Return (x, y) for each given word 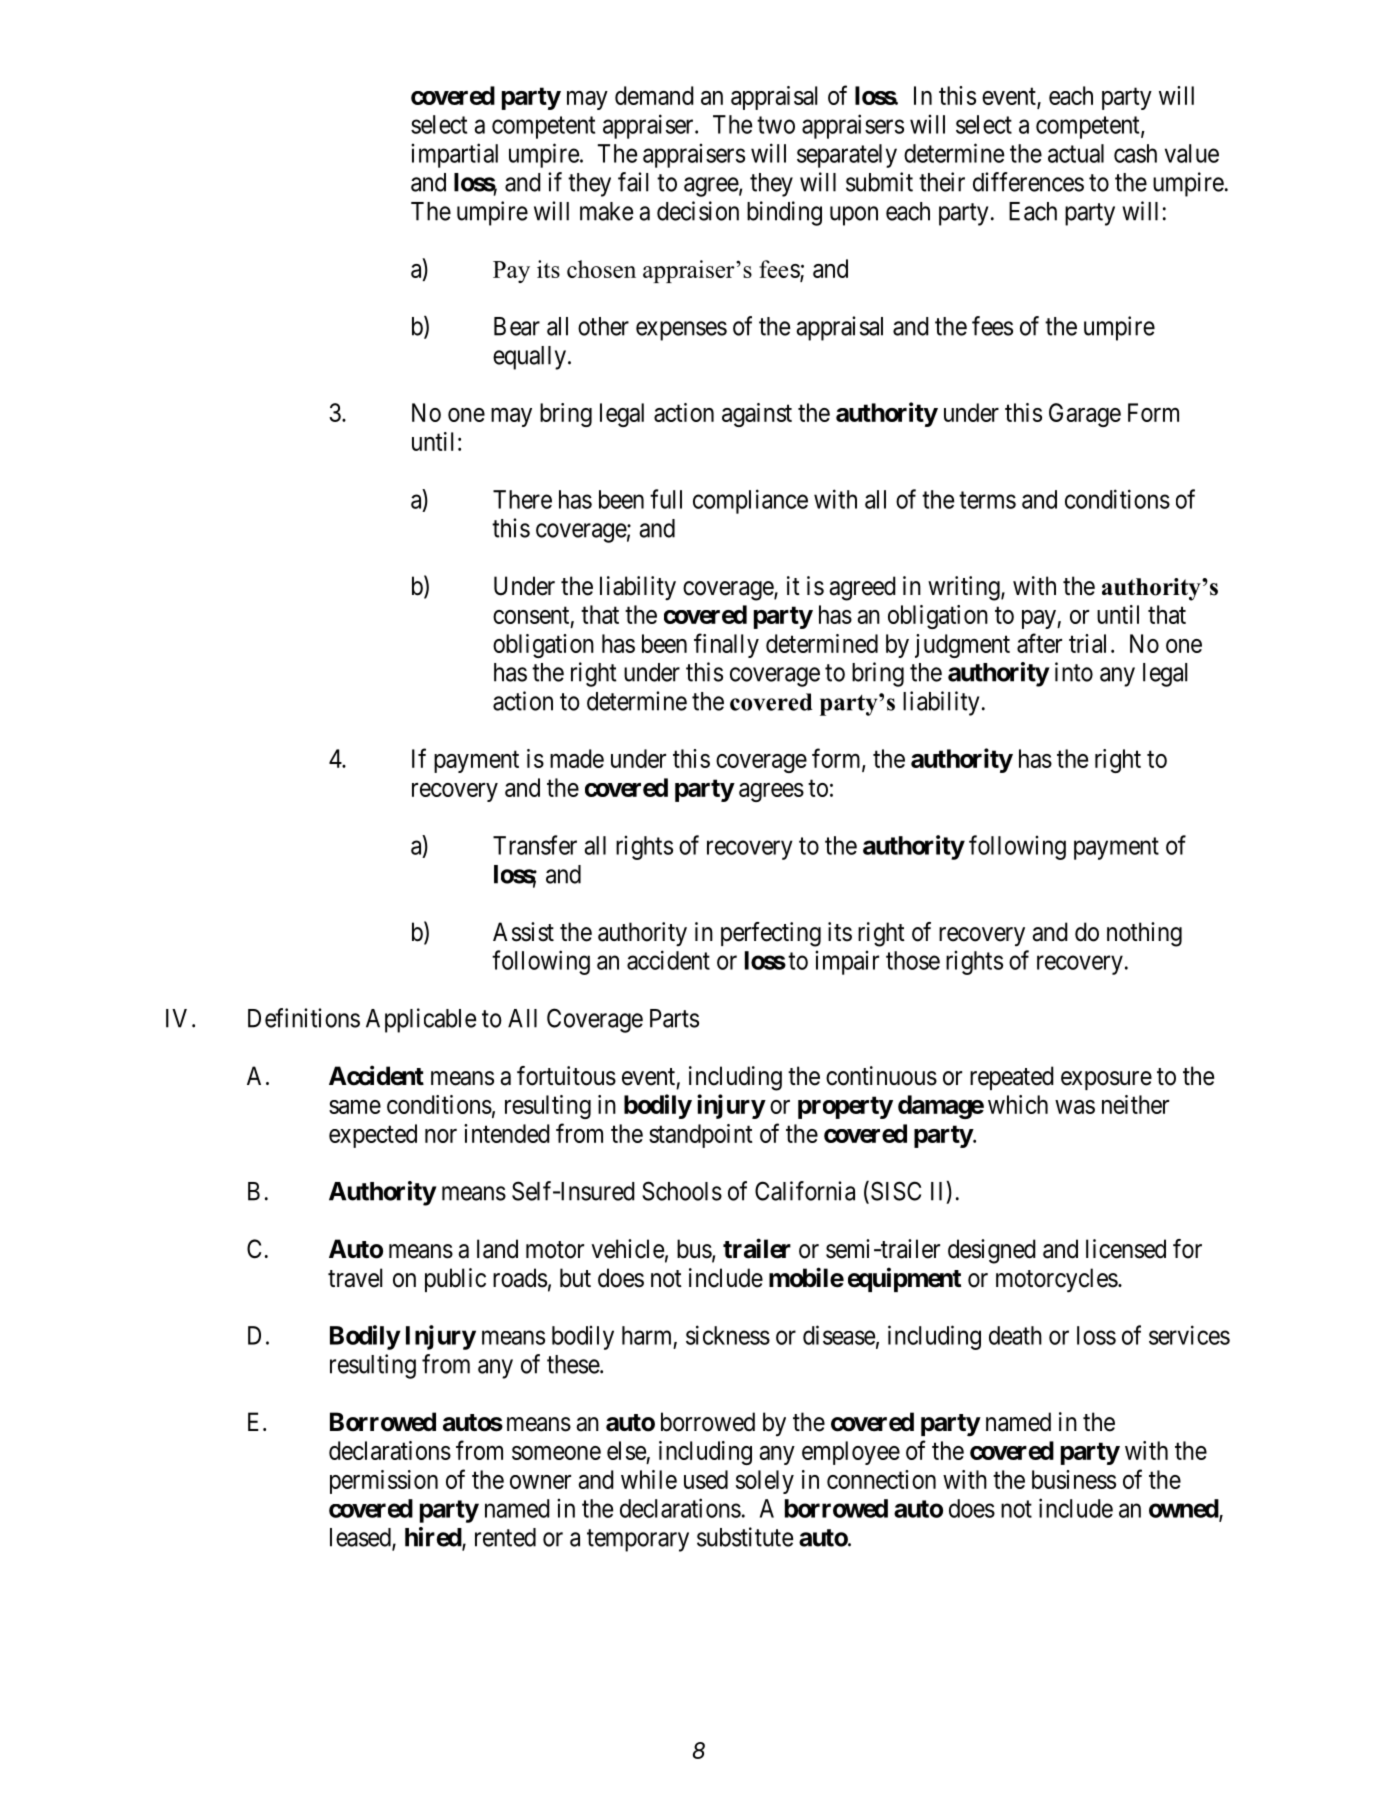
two (776, 125)
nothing (1144, 934)
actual (1076, 153)
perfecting (771, 934)
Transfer (535, 845)
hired (434, 1538)
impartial (454, 155)
